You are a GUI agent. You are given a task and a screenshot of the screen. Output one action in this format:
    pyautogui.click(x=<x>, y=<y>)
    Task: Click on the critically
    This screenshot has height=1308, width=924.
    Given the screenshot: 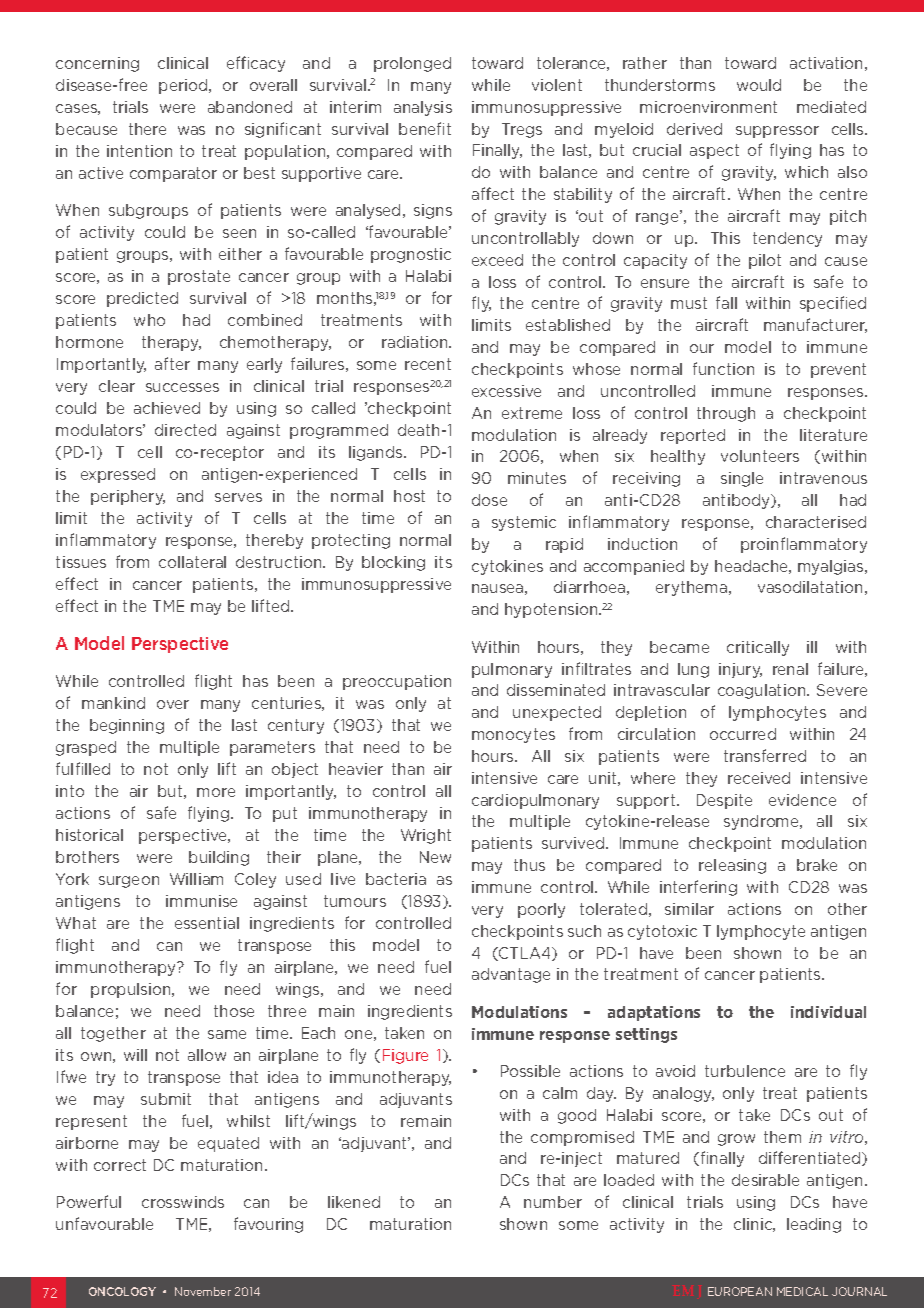 What is the action you would take?
    pyautogui.click(x=758, y=648)
